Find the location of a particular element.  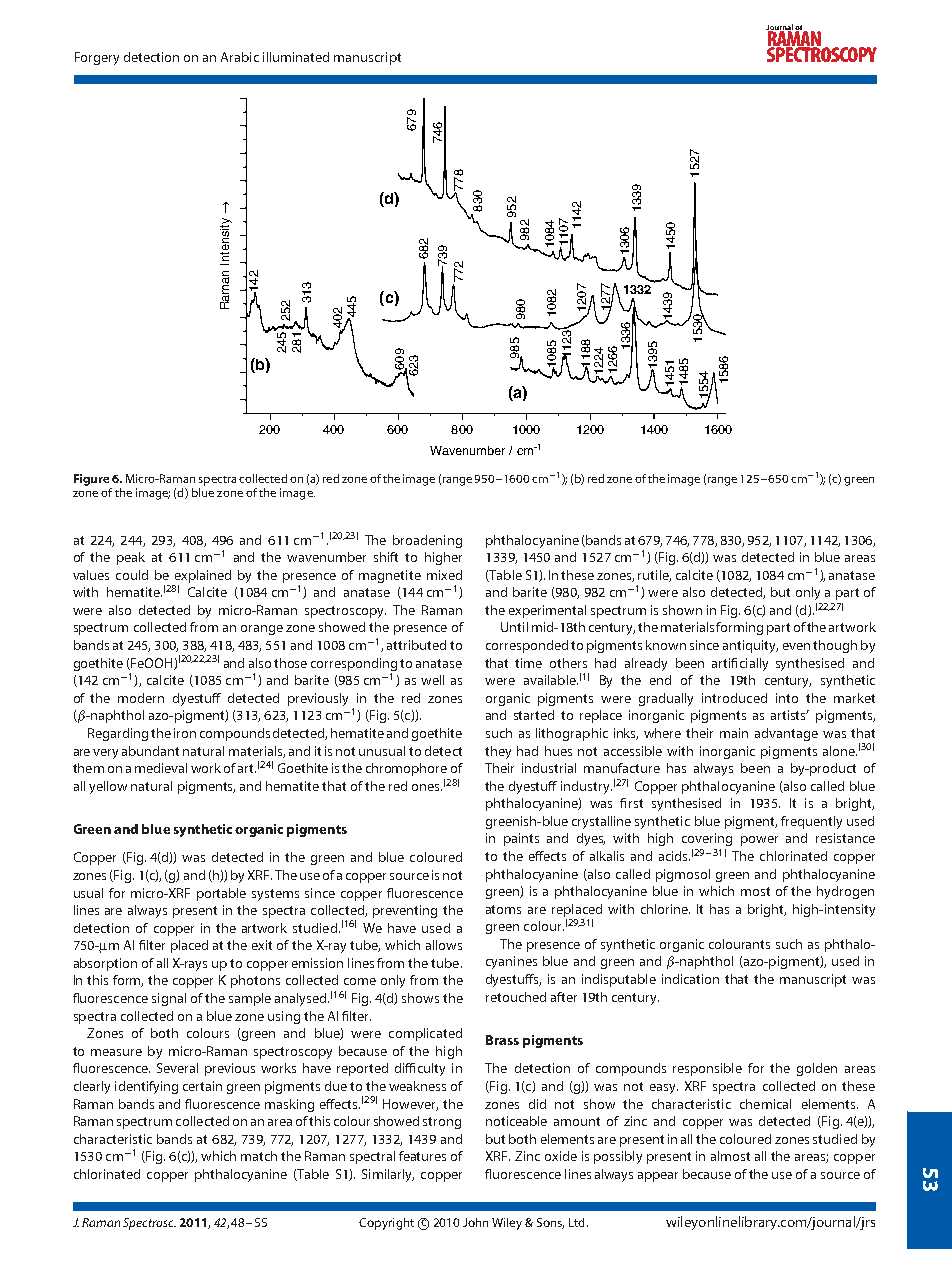

Until is located at coordinates (514, 627).
